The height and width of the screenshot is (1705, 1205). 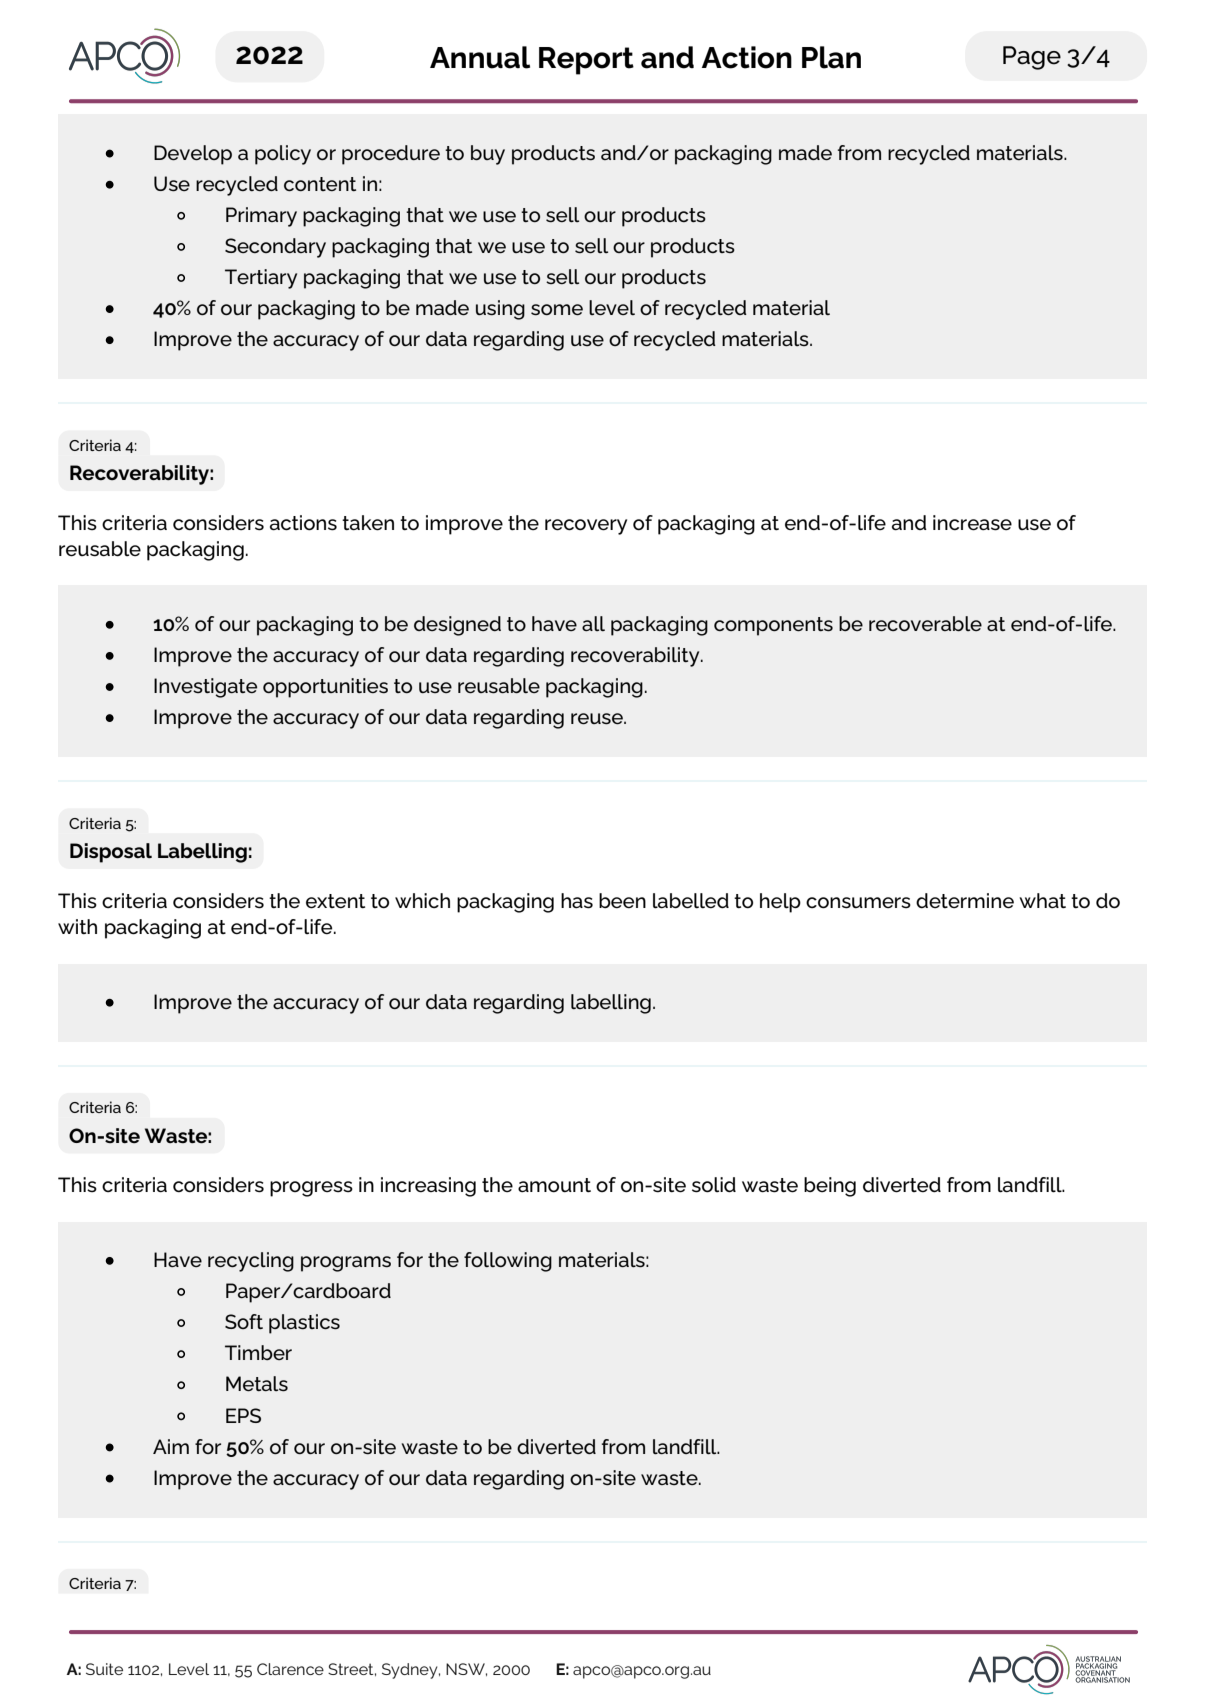 I want to click on all, so click(x=593, y=623).
